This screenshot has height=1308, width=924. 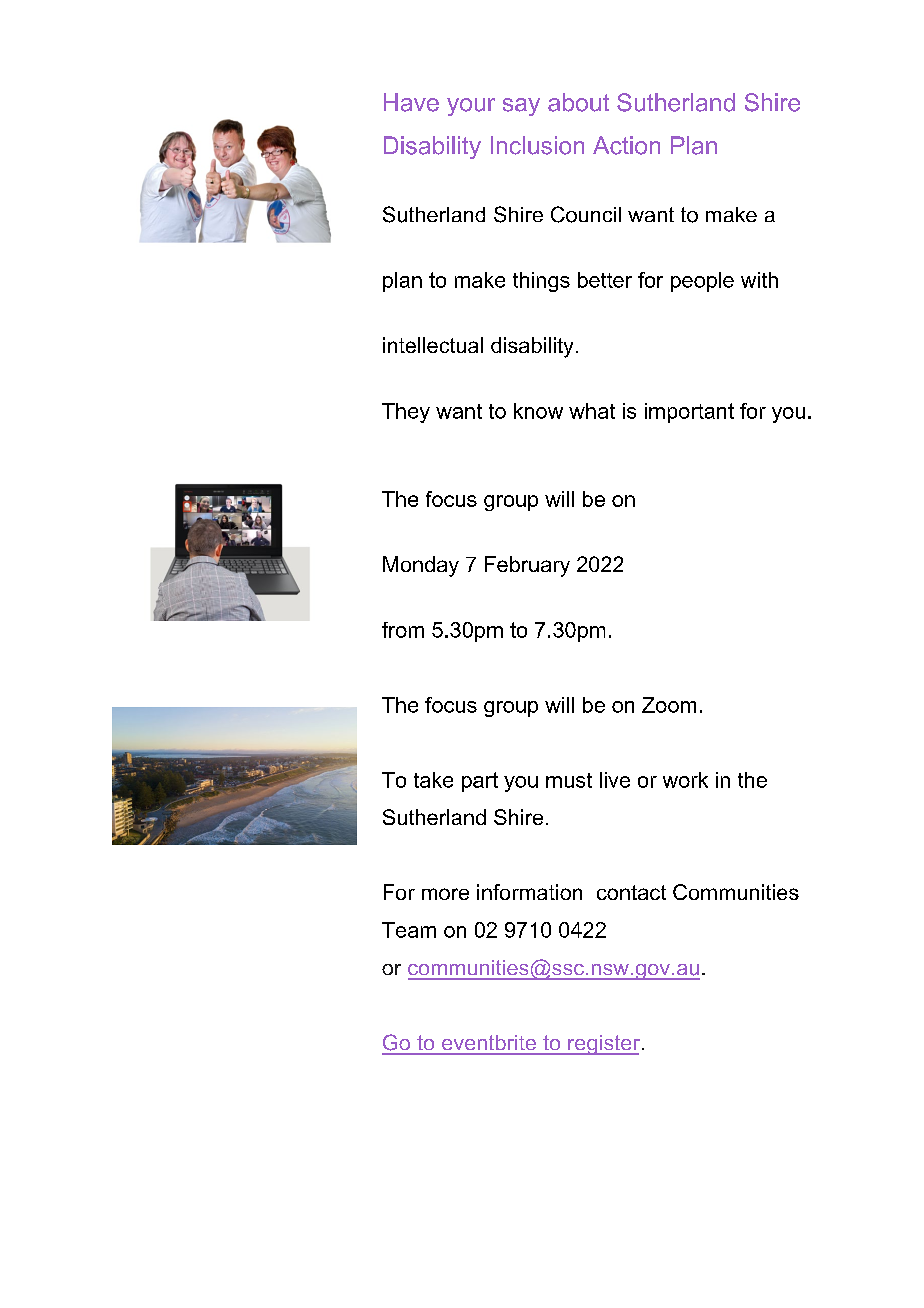 What do you see at coordinates (471, 107) in the screenshot?
I see `your` at bounding box center [471, 107].
